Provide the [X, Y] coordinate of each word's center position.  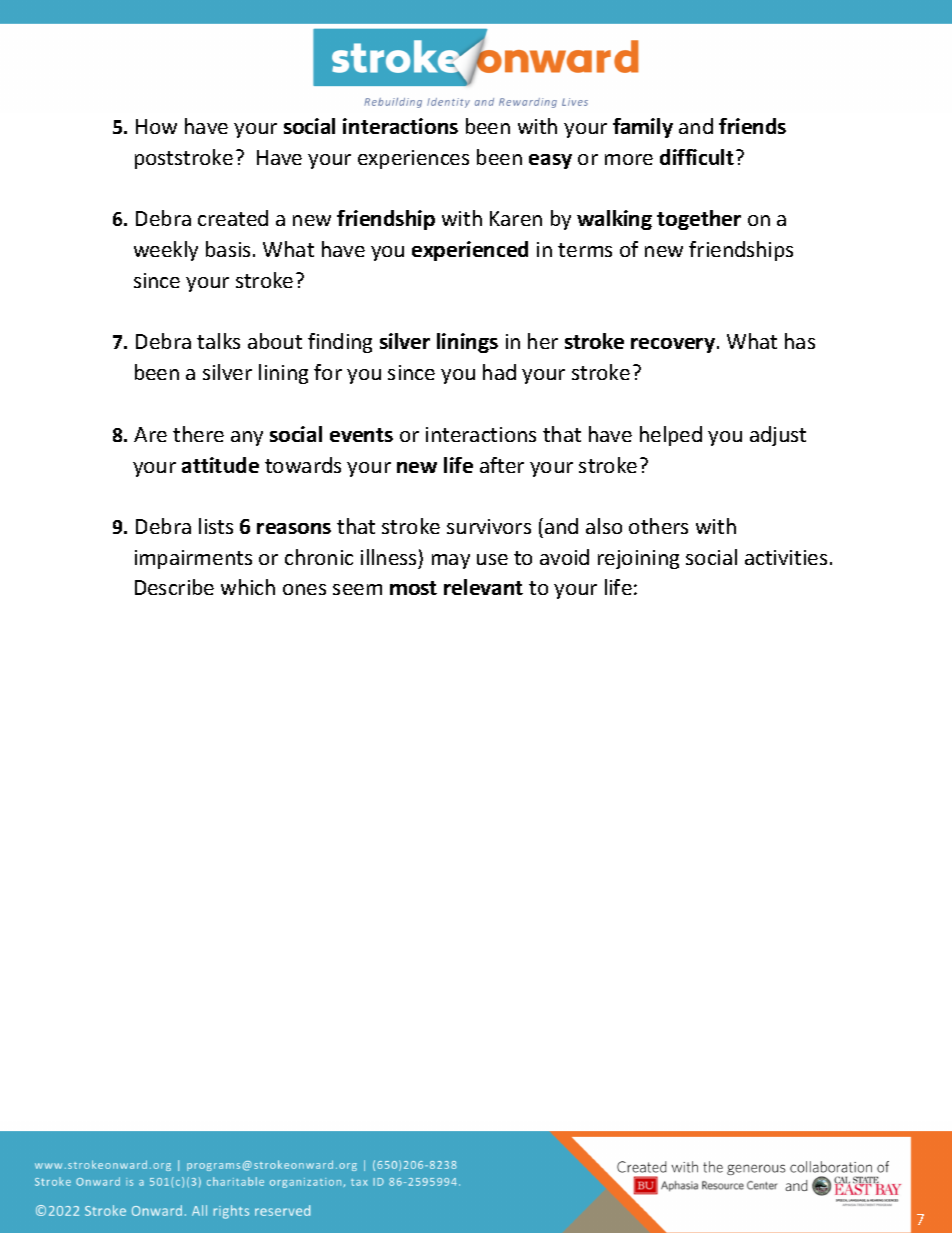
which [248, 587]
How [156, 126]
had [499, 372]
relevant [483, 587]
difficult [697, 157]
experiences [413, 159]
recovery [673, 345]
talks [218, 341]
